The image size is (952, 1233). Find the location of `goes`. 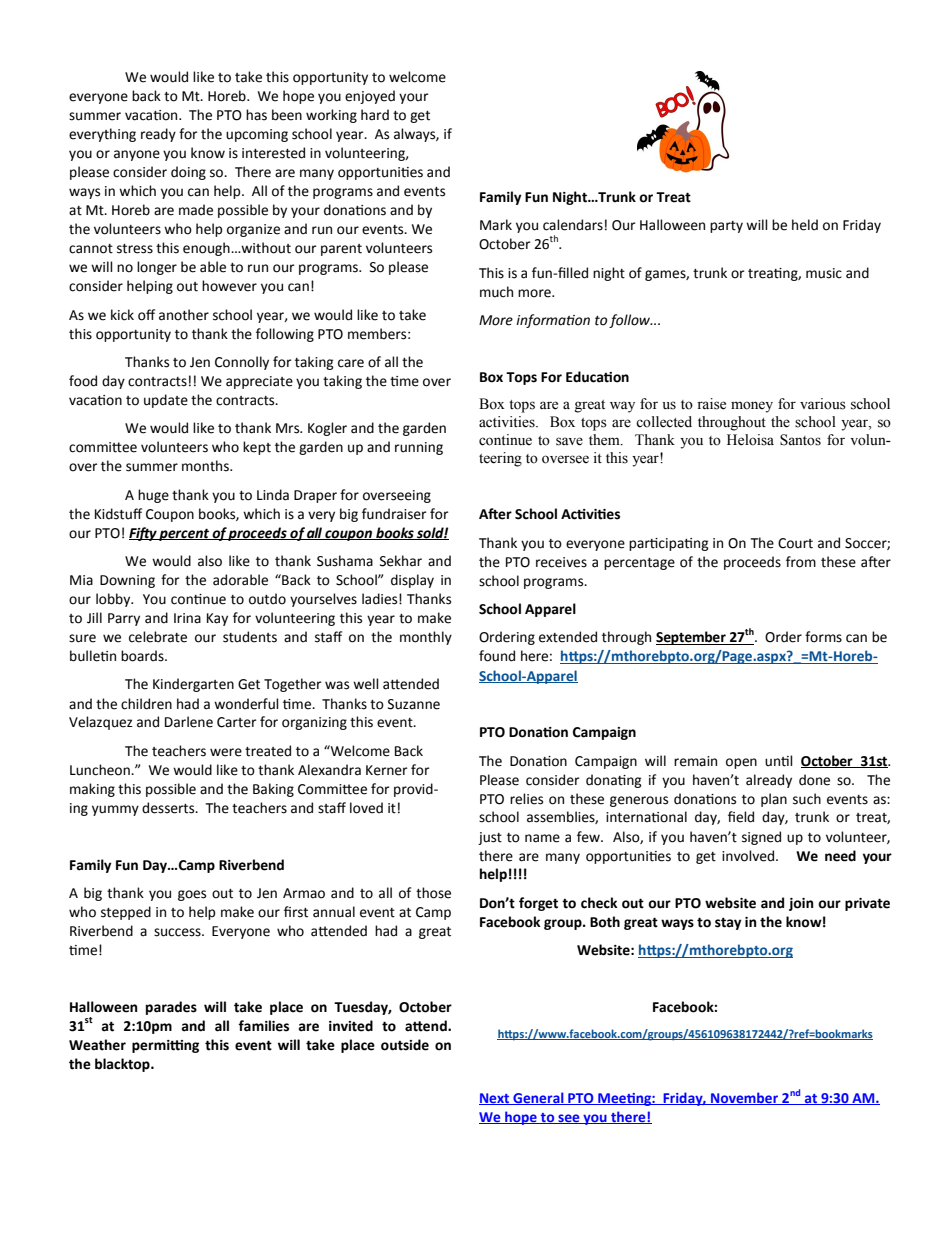

goes is located at coordinates (192, 895).
